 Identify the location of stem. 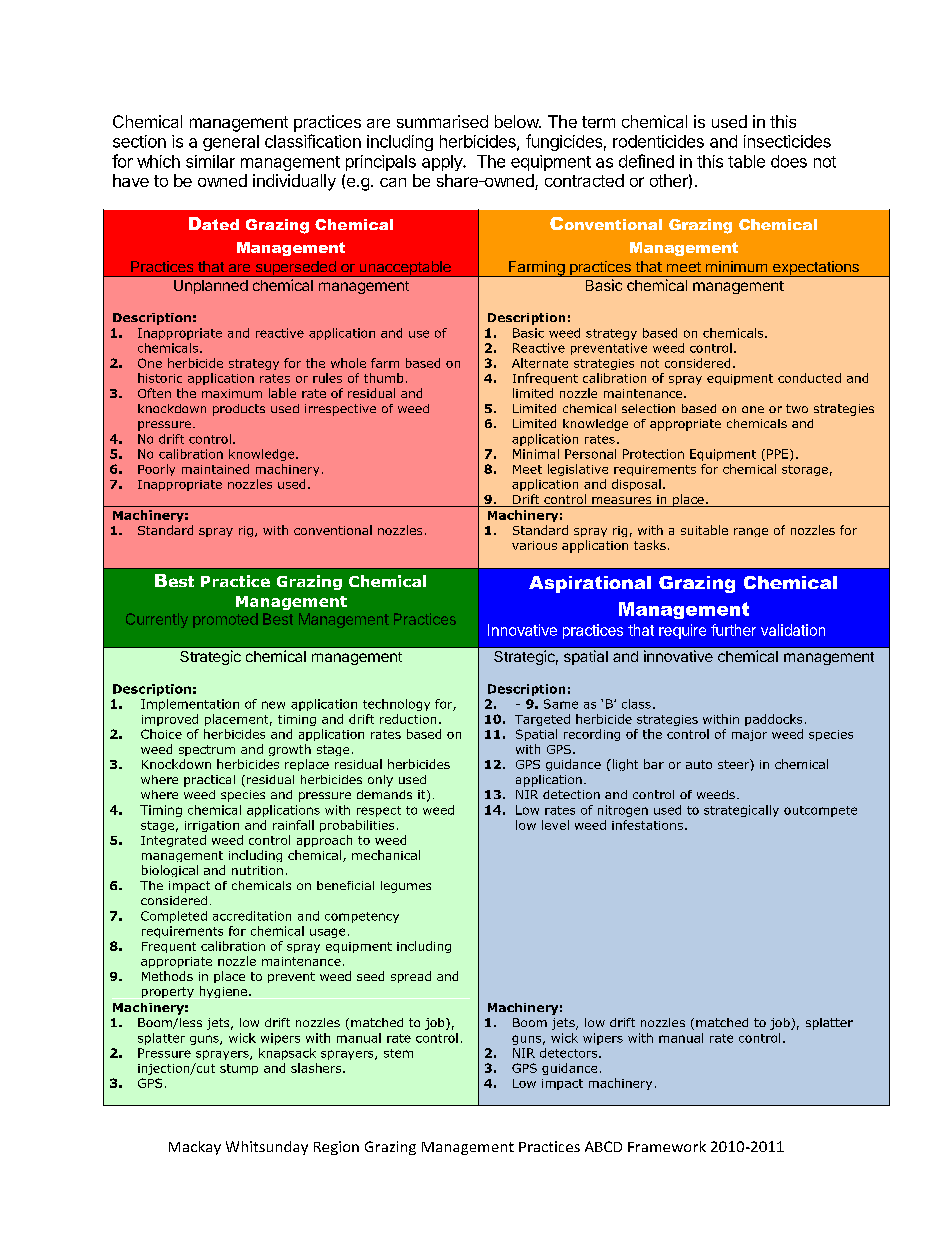
(398, 1053).
